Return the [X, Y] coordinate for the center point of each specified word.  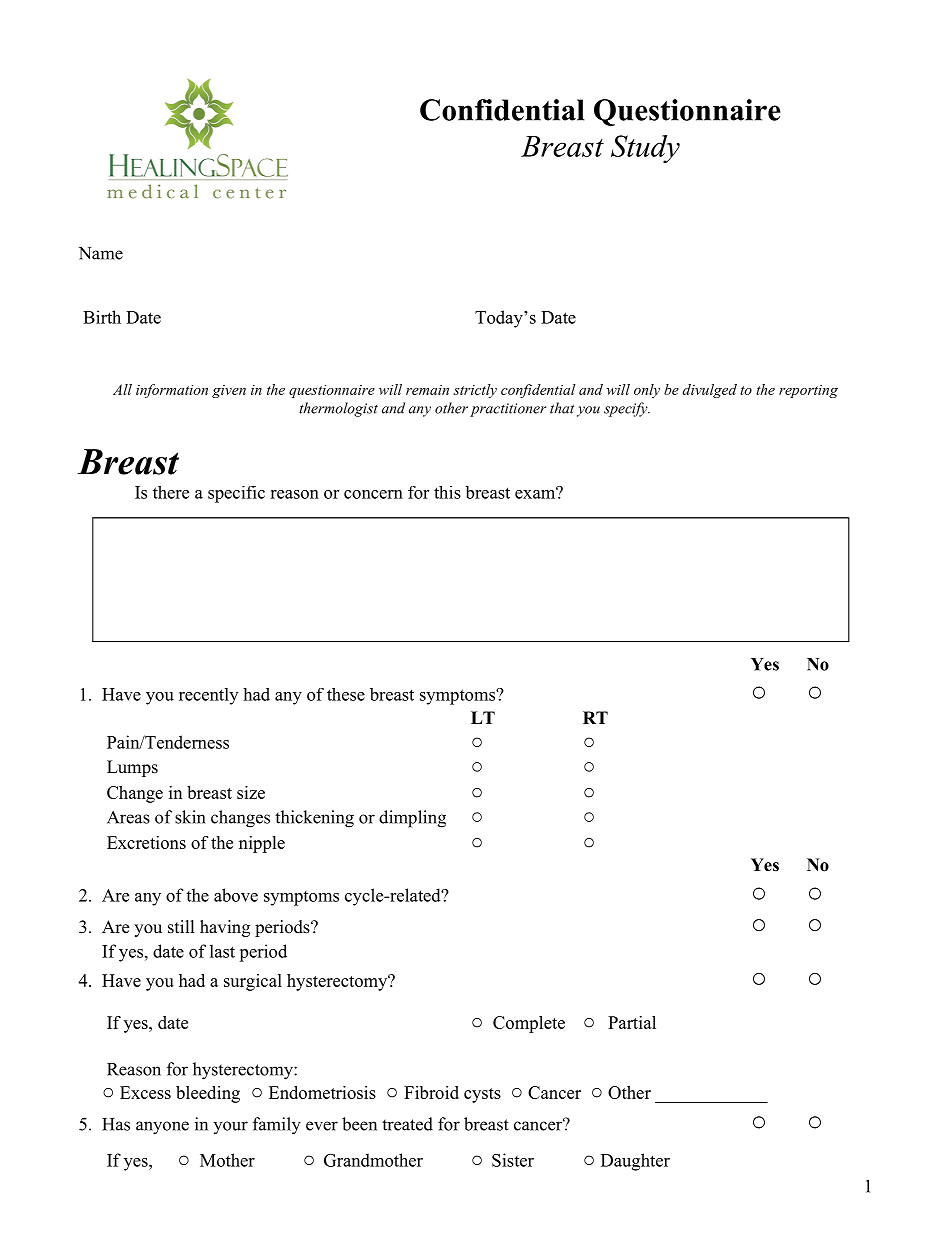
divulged [710, 391]
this [447, 492]
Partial [632, 1022]
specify [627, 409]
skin [190, 817]
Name [101, 253]
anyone [162, 1128]
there [171, 492]
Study [645, 149]
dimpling [412, 819]
